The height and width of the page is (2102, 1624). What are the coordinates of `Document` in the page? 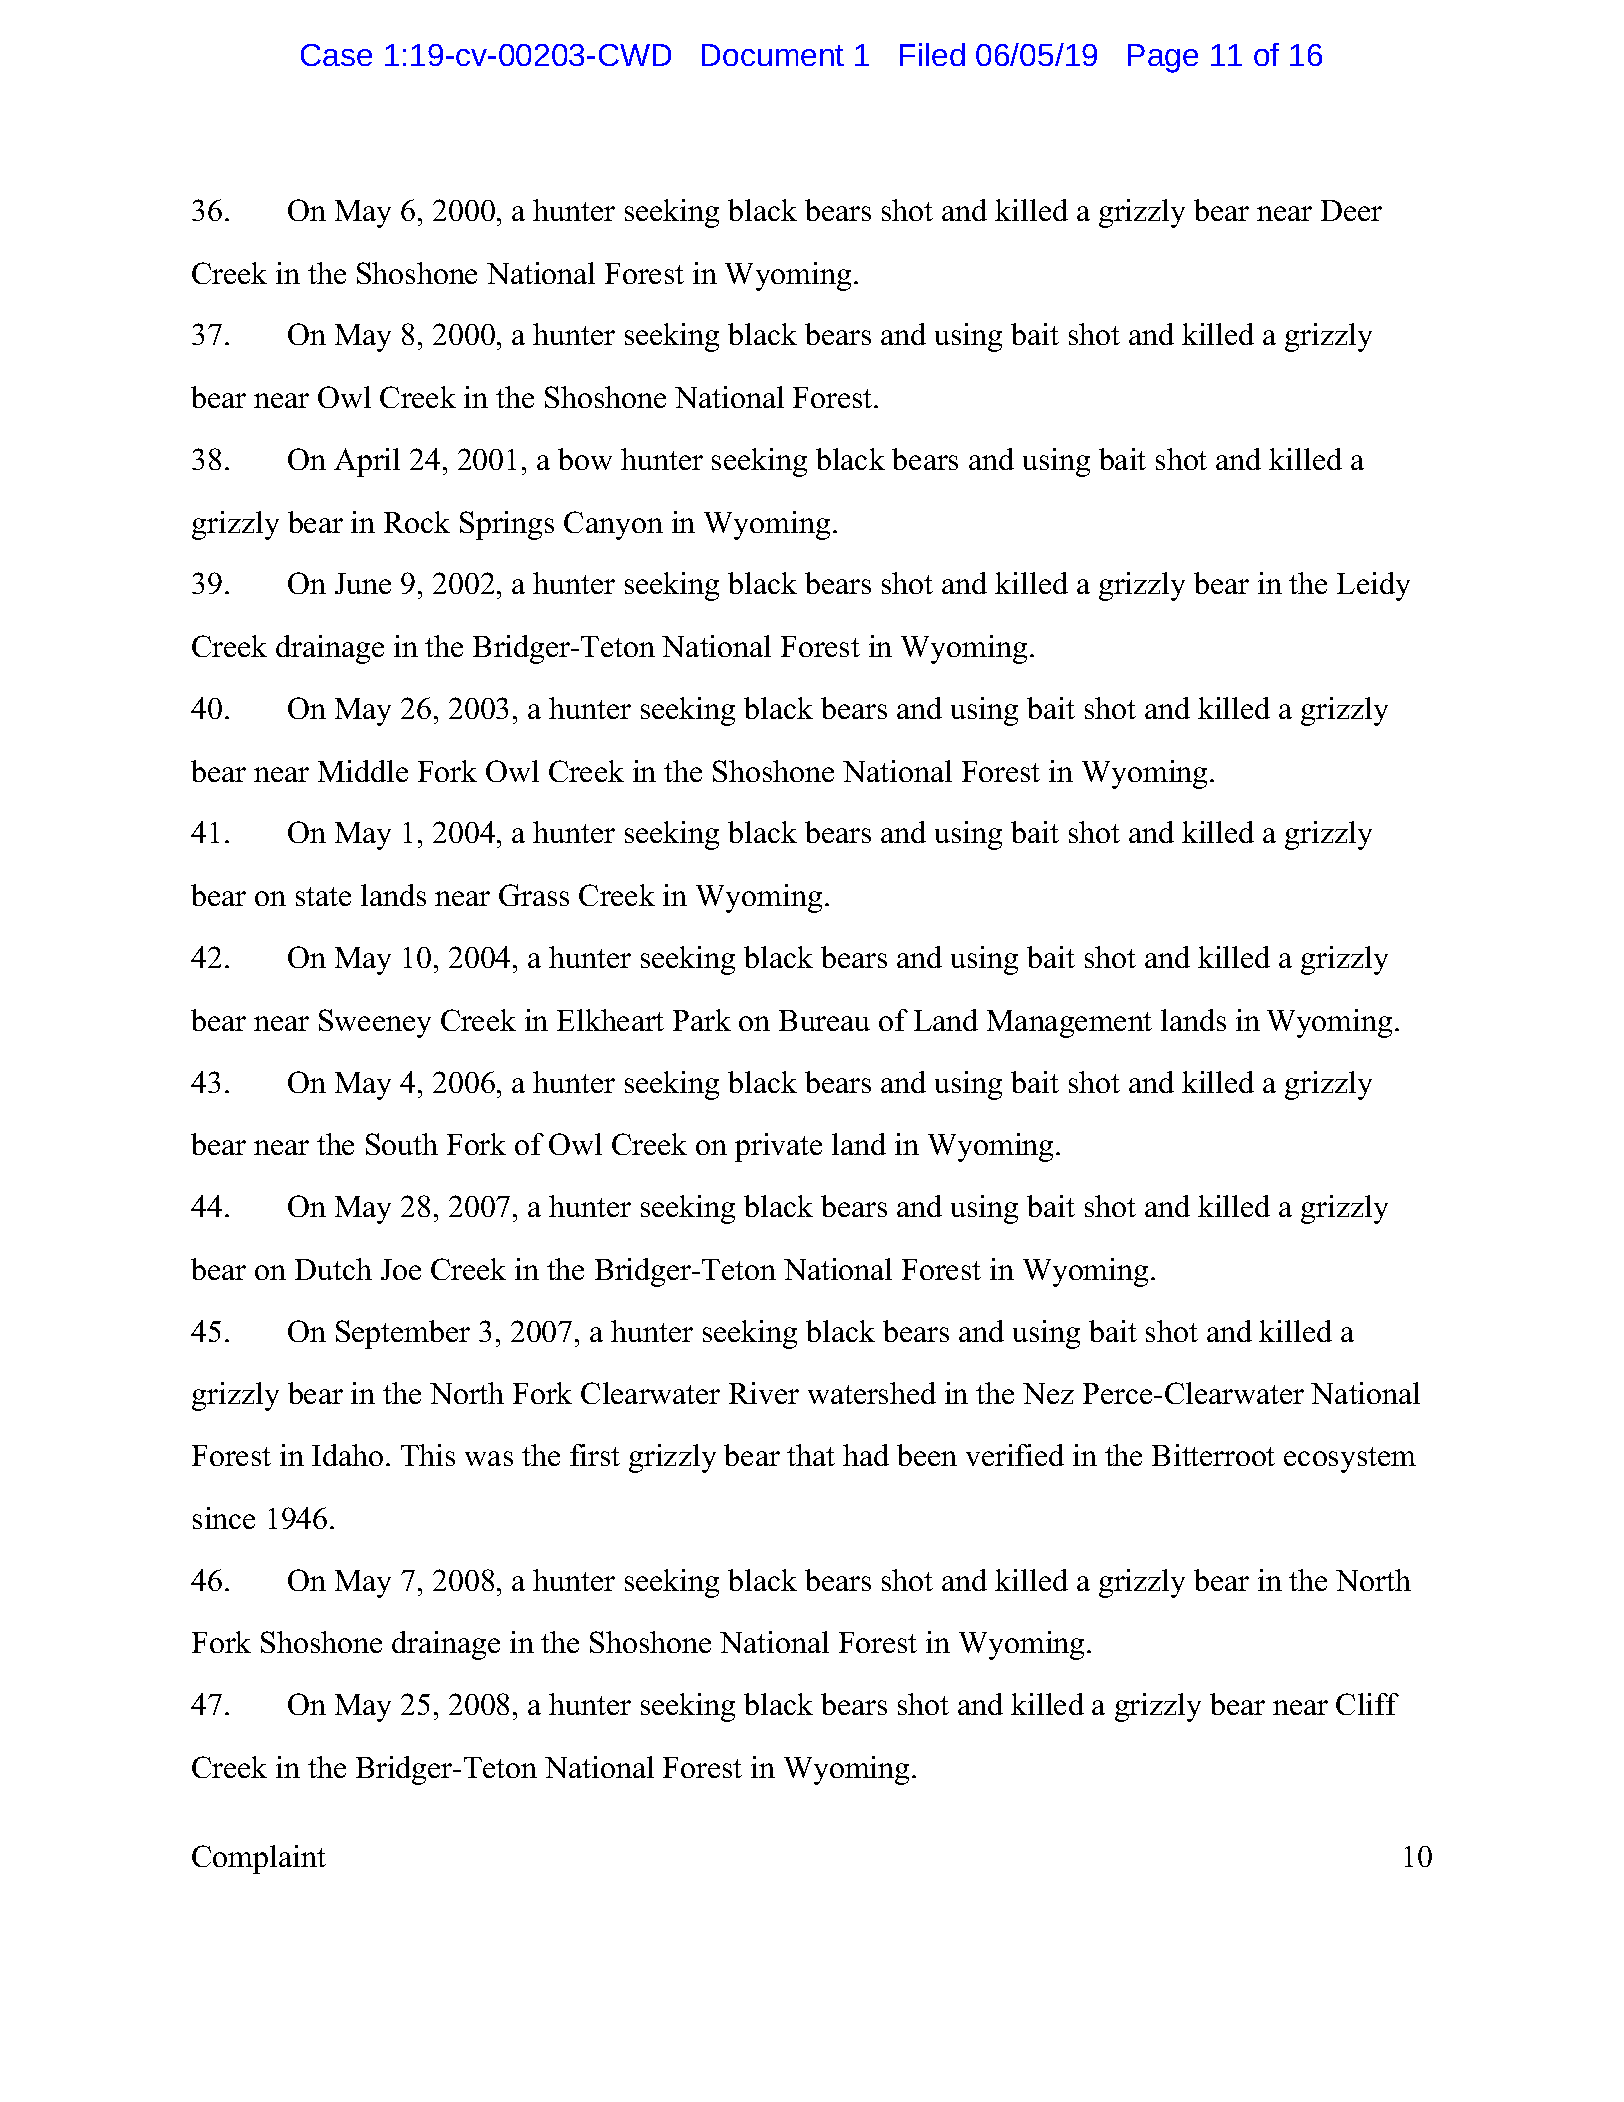 It's located at (773, 55).
